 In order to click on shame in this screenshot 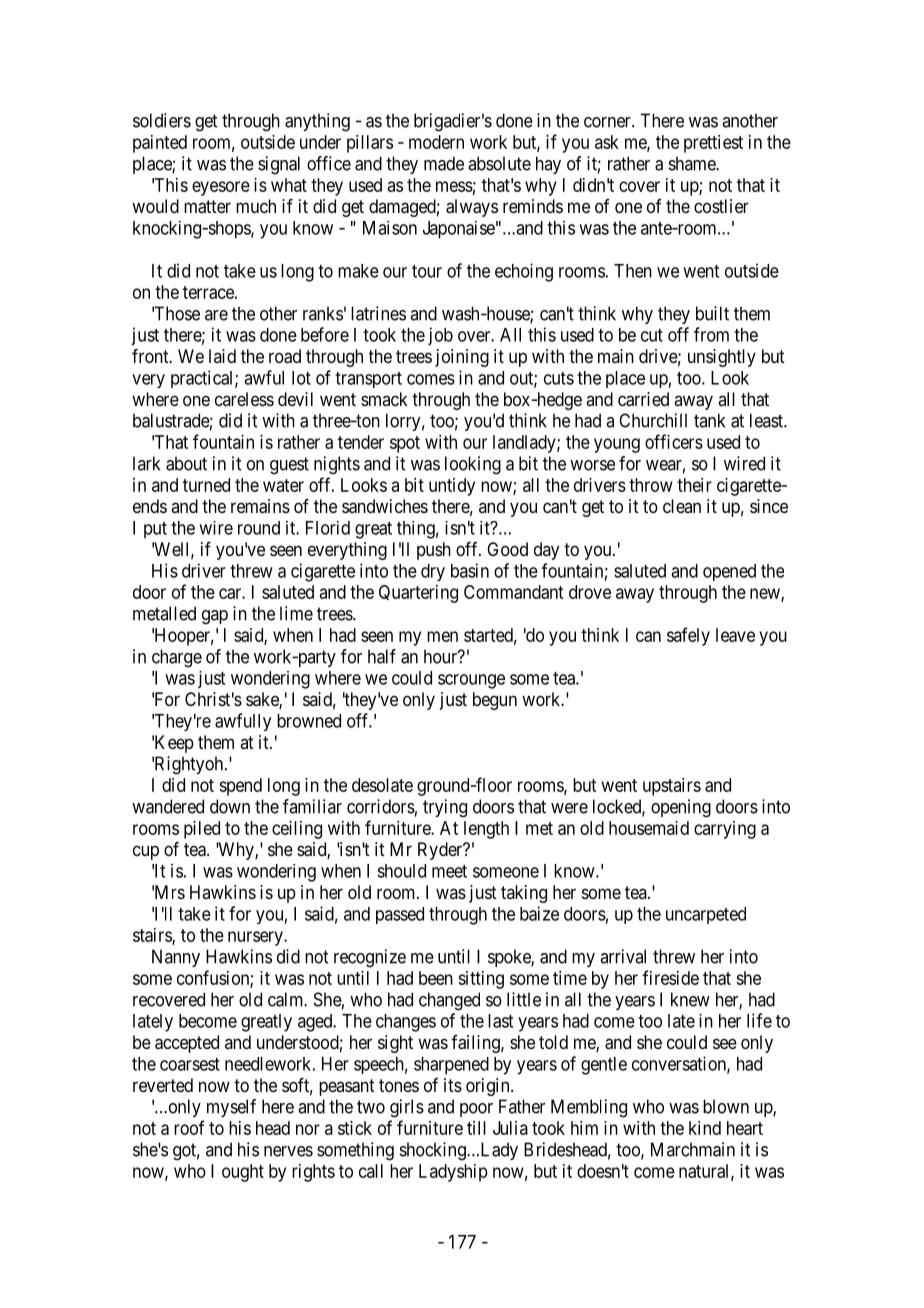, I will do `click(693, 163)`.
